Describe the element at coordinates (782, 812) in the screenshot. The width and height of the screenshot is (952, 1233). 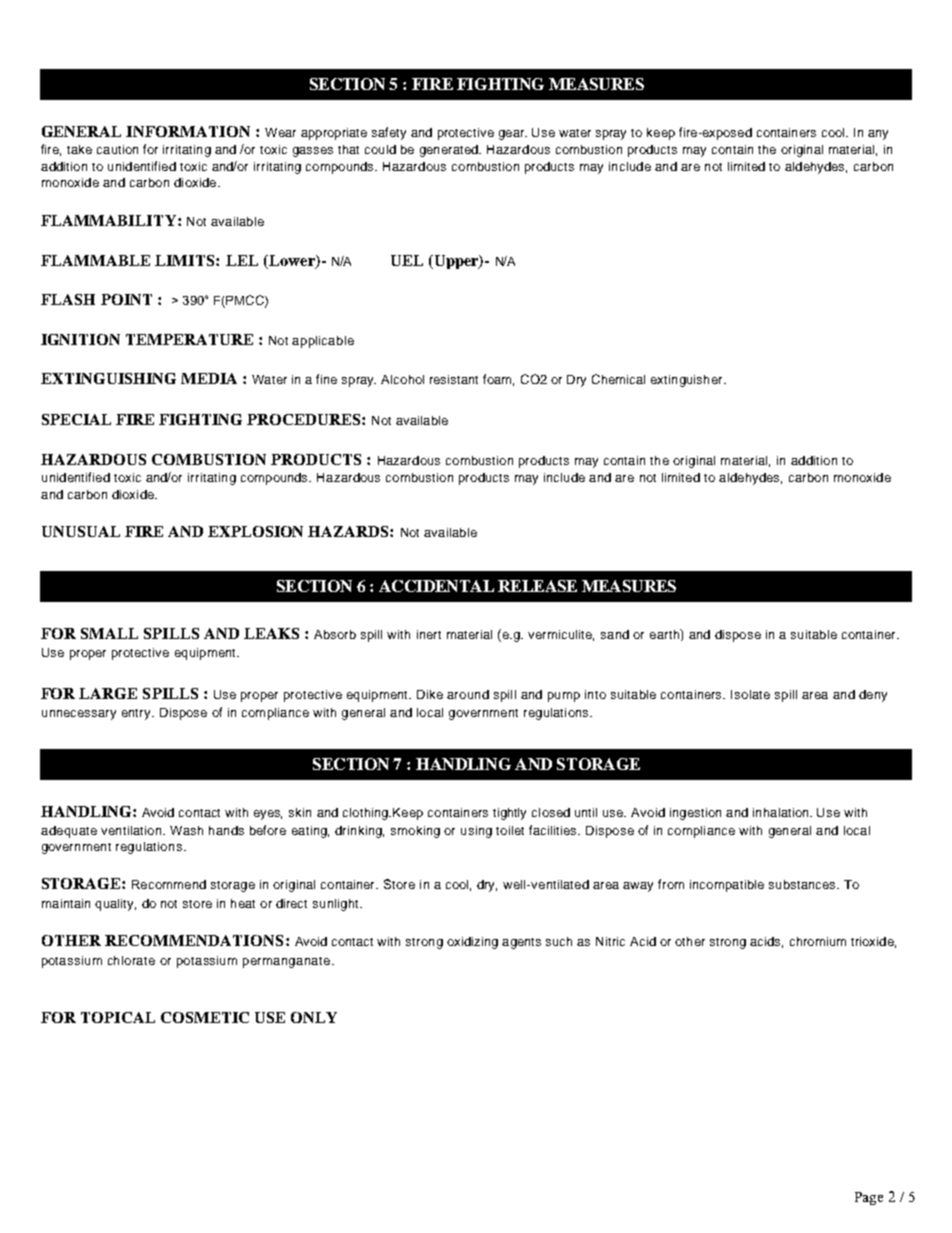
I see `inhalation` at that location.
